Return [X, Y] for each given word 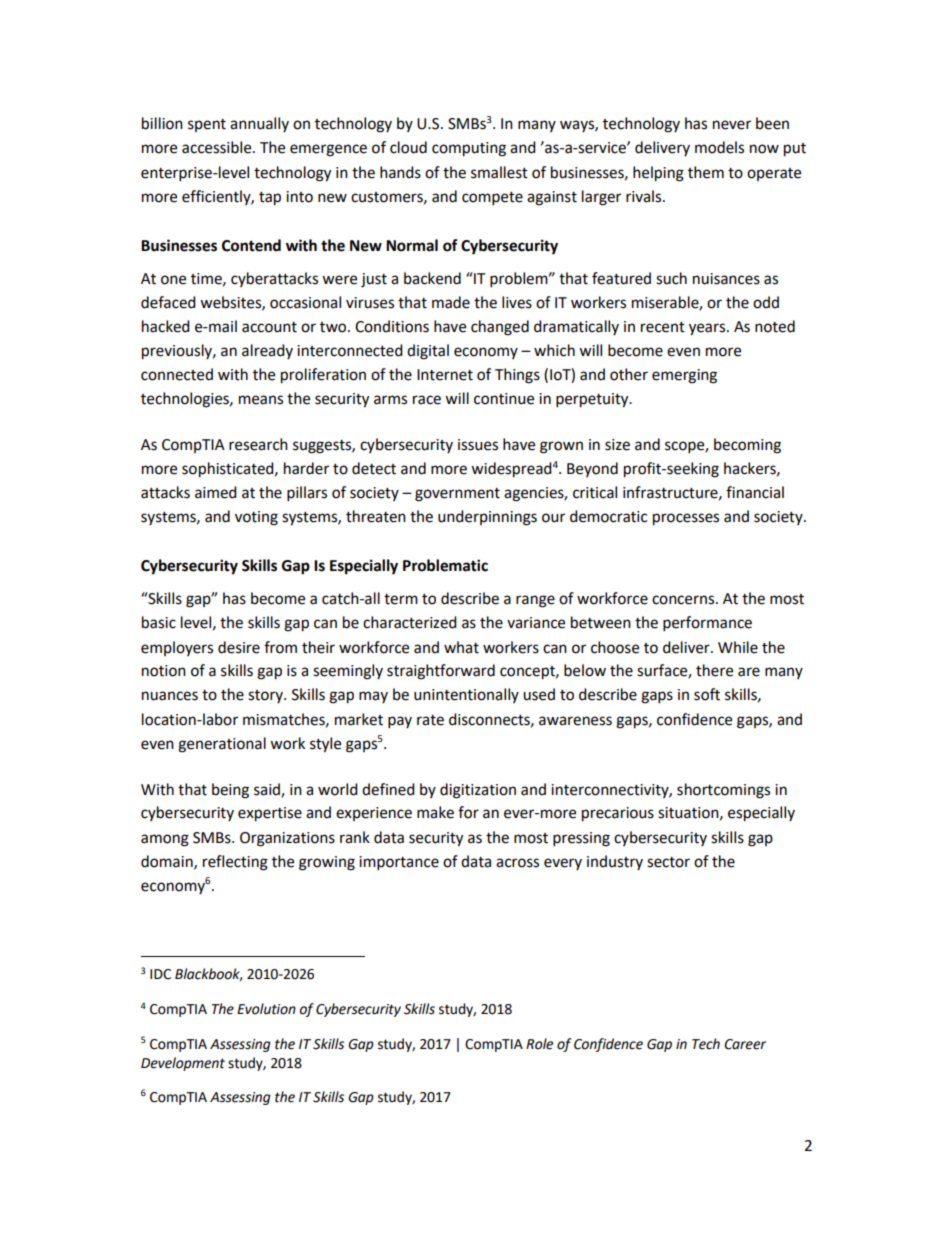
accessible [218, 147]
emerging [684, 376]
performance [707, 624]
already [267, 351]
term [401, 599]
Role [539, 1044]
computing [469, 149]
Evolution [266, 1009]
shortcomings [723, 791]
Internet [445, 375]
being [230, 791]
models [719, 147]
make [435, 812]
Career [745, 1044]
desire [239, 647]
